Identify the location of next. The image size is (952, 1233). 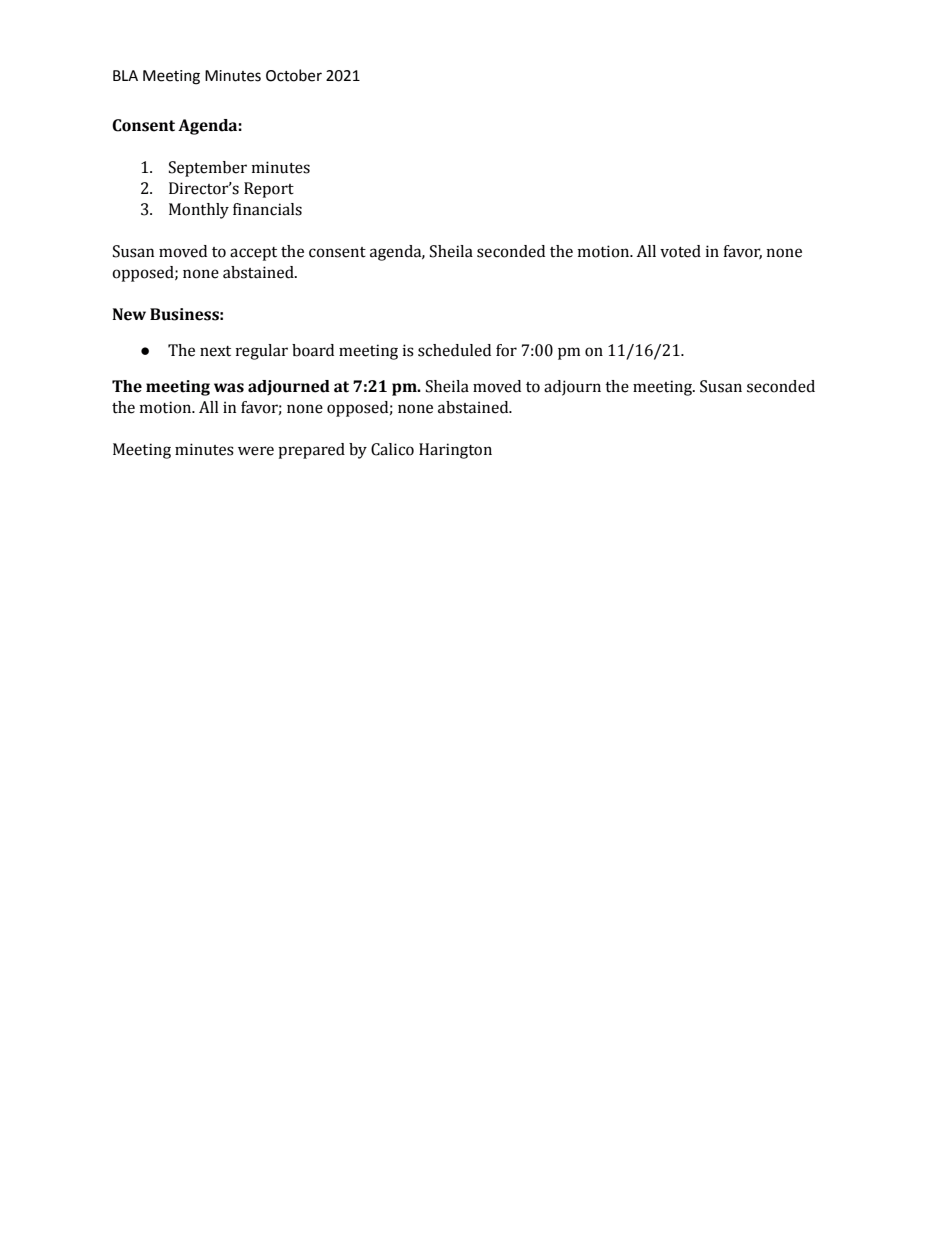
(215, 351).
